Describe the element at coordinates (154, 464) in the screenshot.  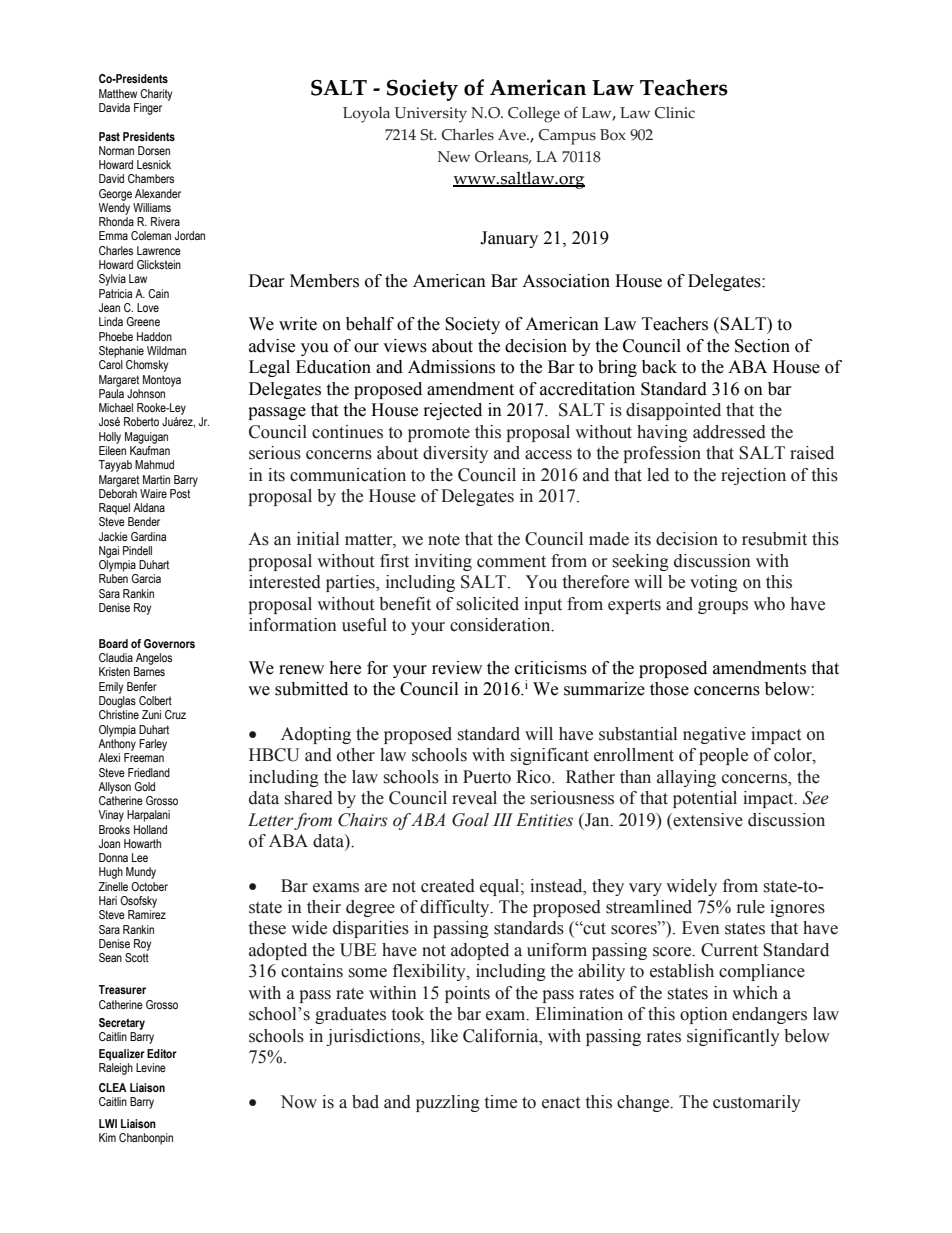
I see `Mahmud` at that location.
